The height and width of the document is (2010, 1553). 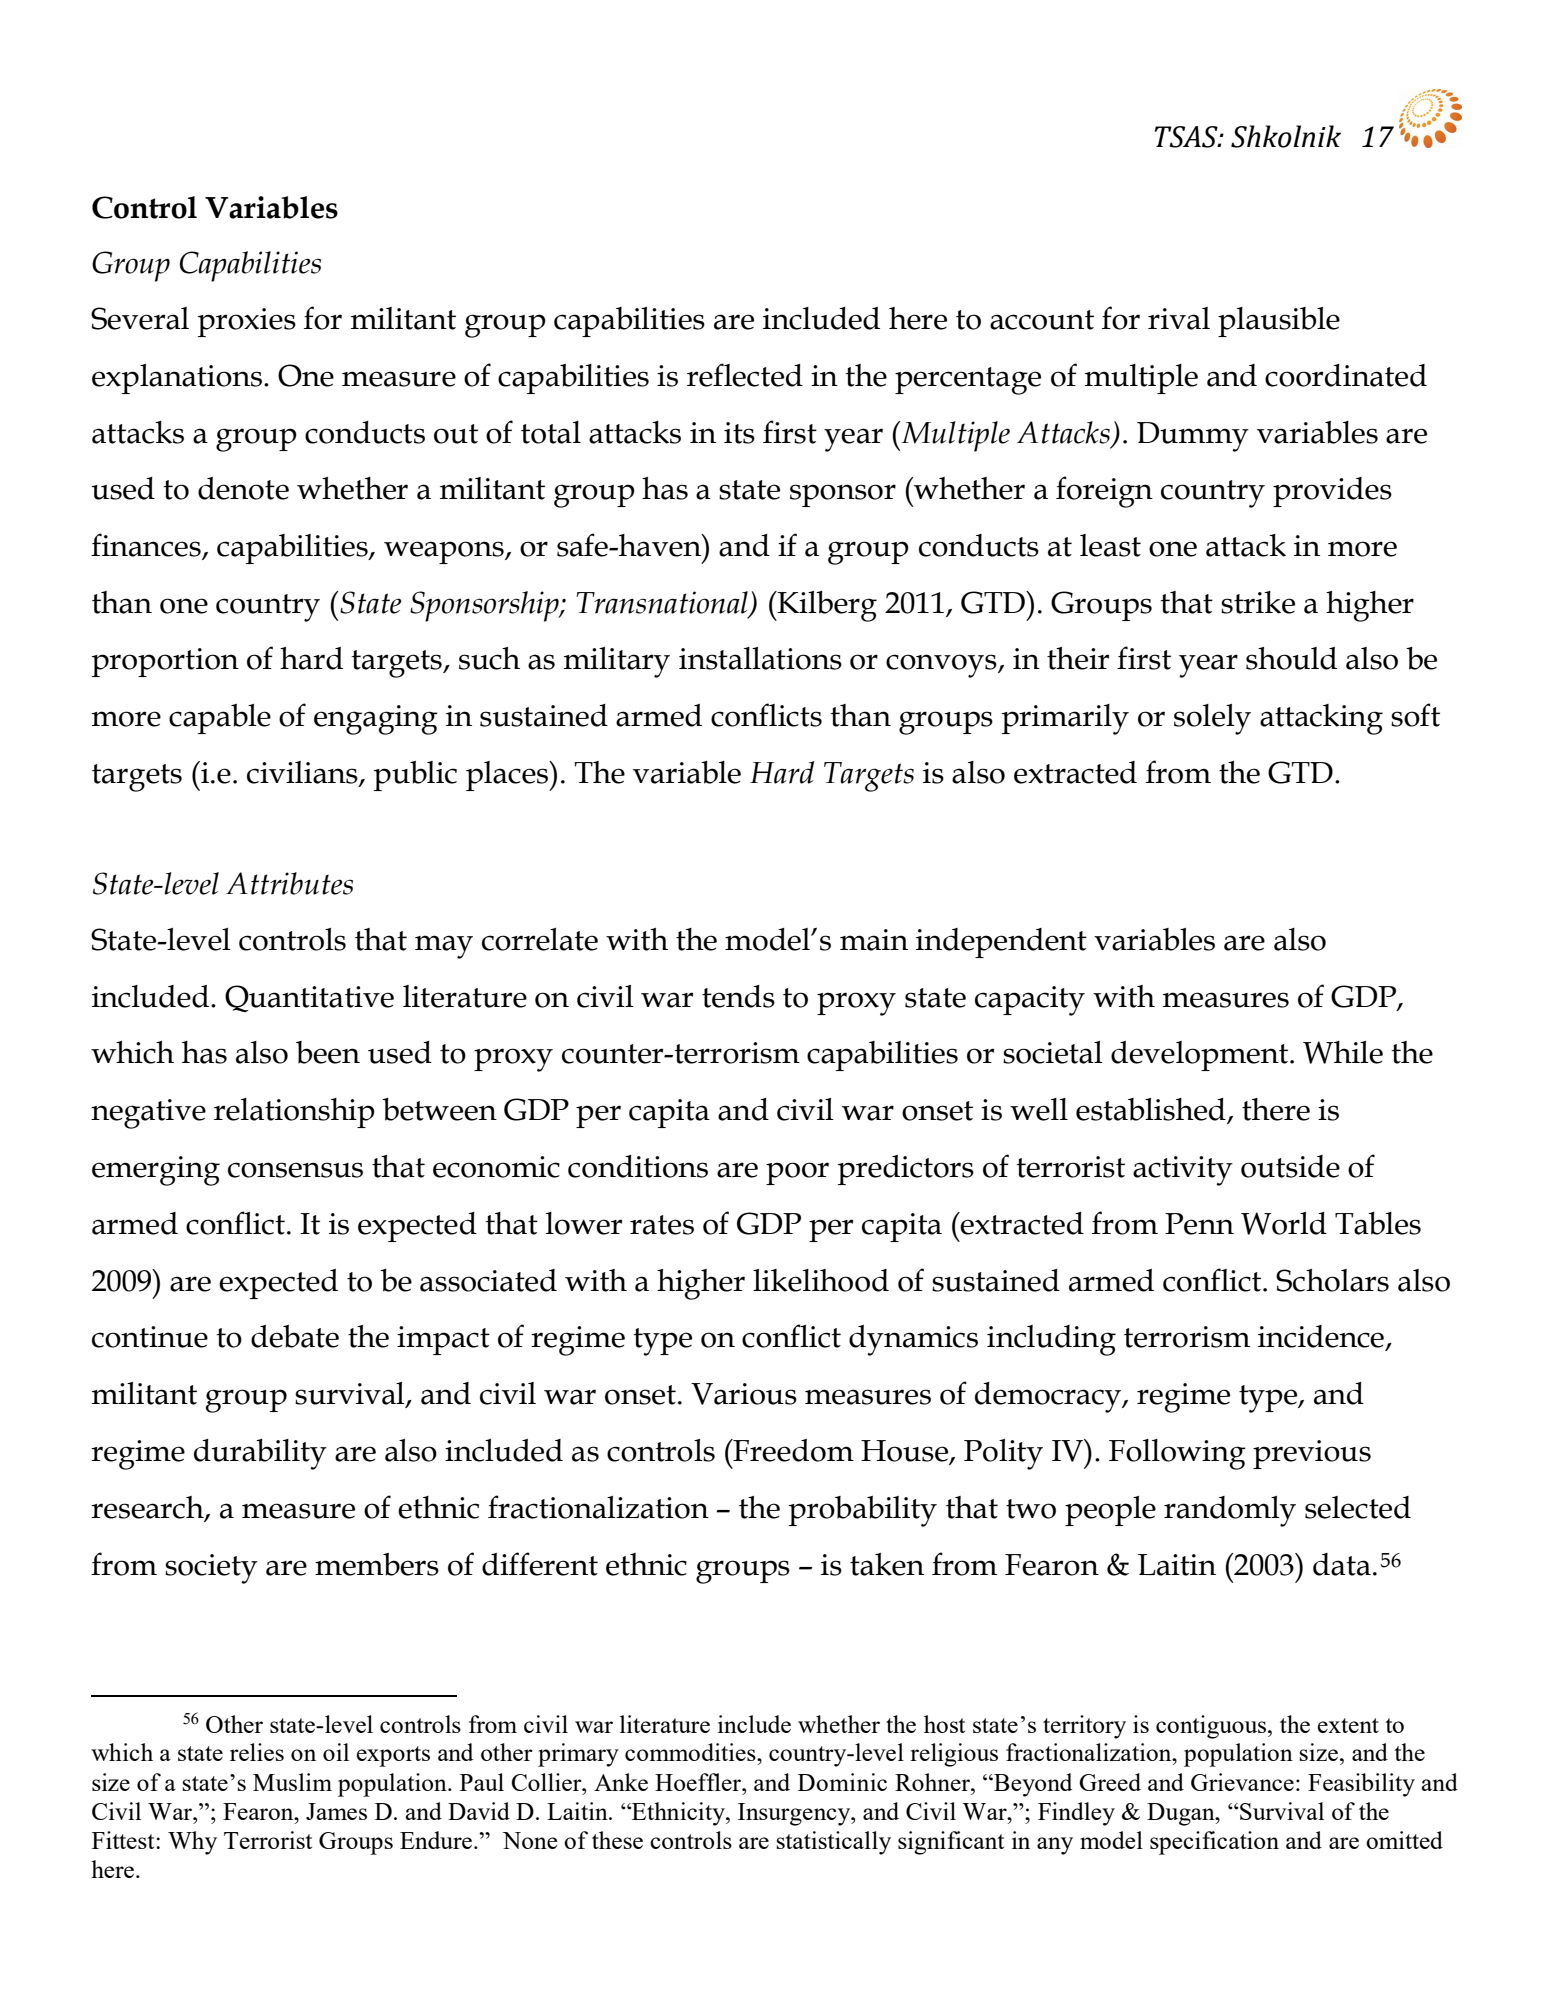 I want to click on likelihood, so click(x=821, y=1280).
